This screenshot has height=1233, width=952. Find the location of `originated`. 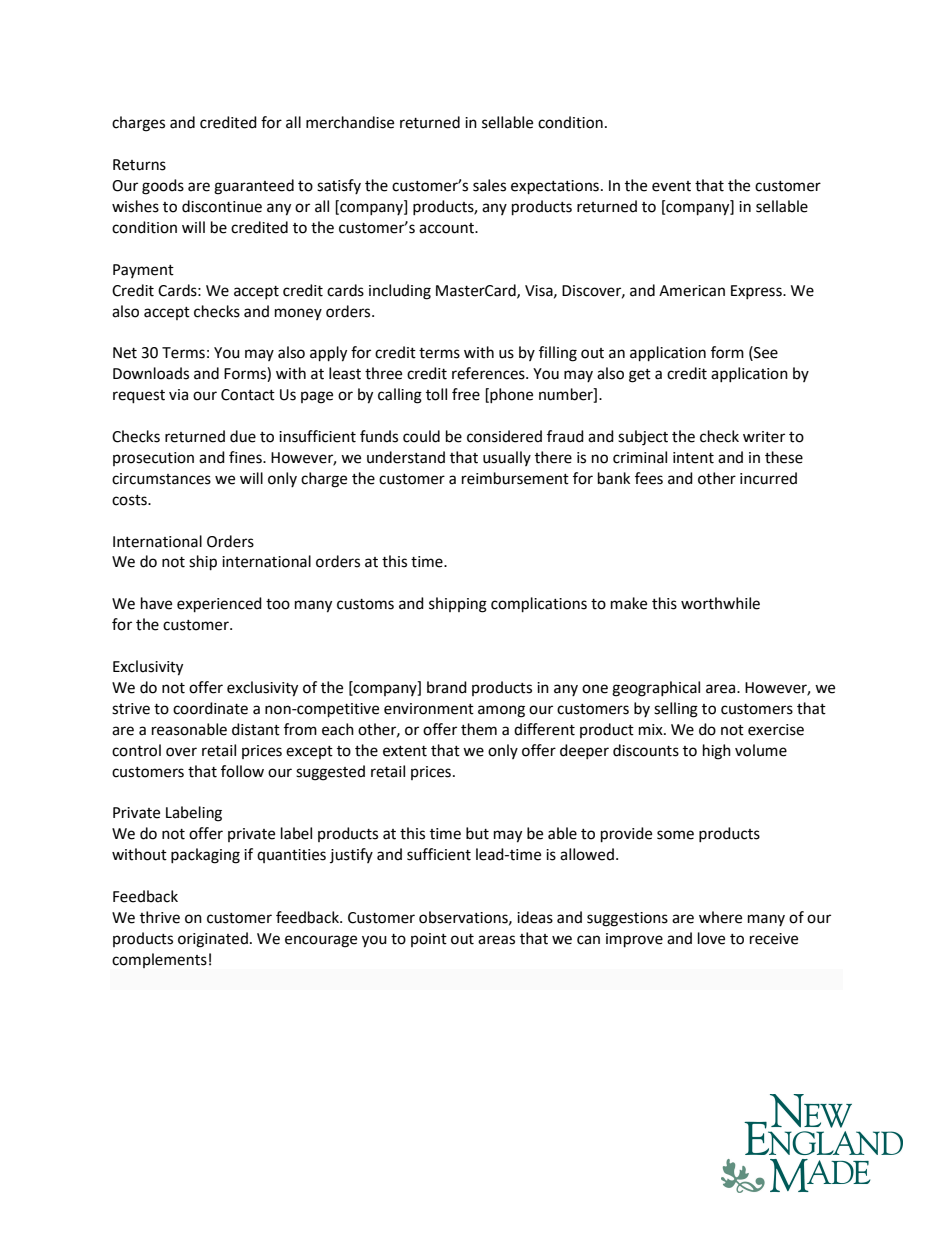

originated is located at coordinates (213, 940).
